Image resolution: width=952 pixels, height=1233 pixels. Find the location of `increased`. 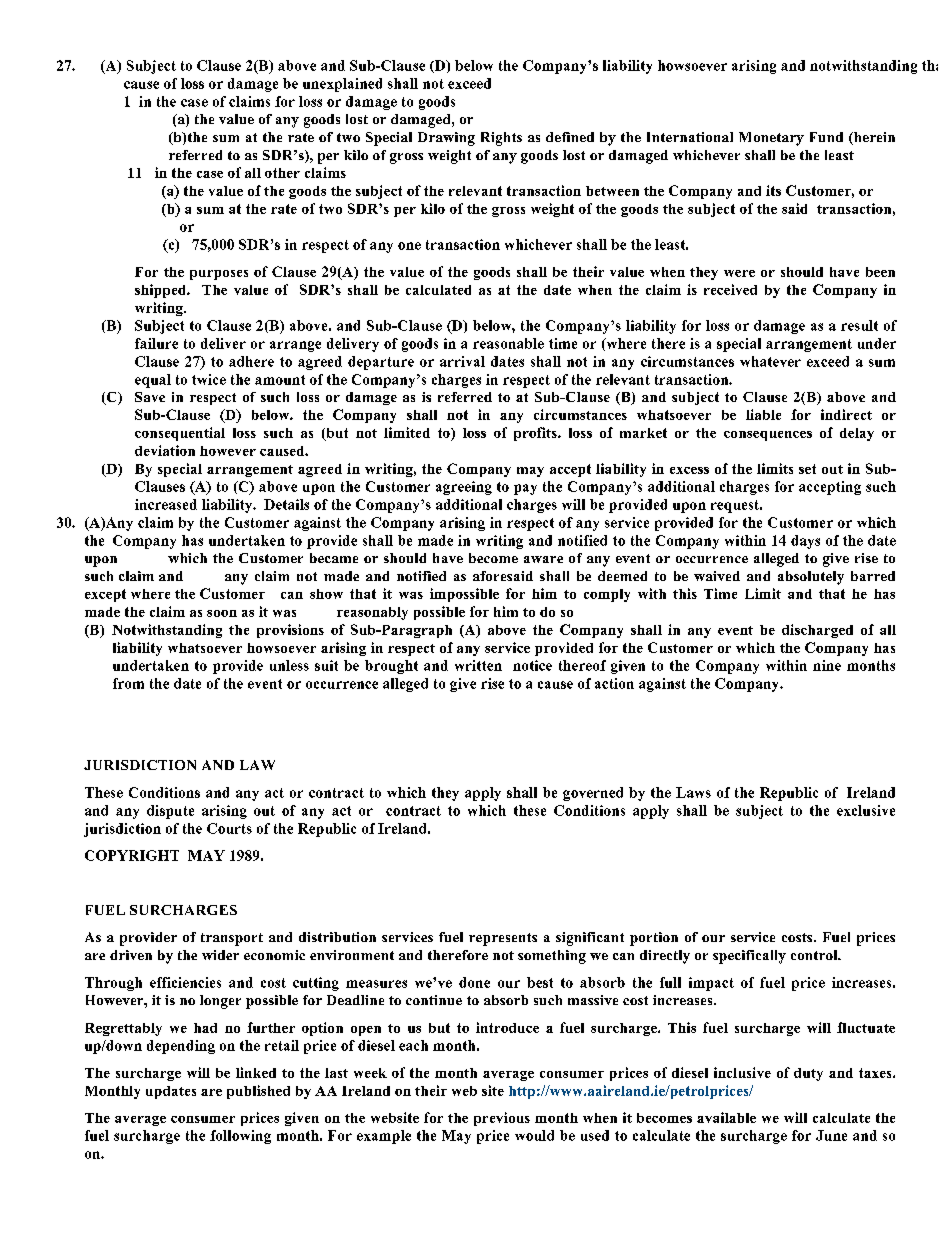

increased is located at coordinates (166, 504).
